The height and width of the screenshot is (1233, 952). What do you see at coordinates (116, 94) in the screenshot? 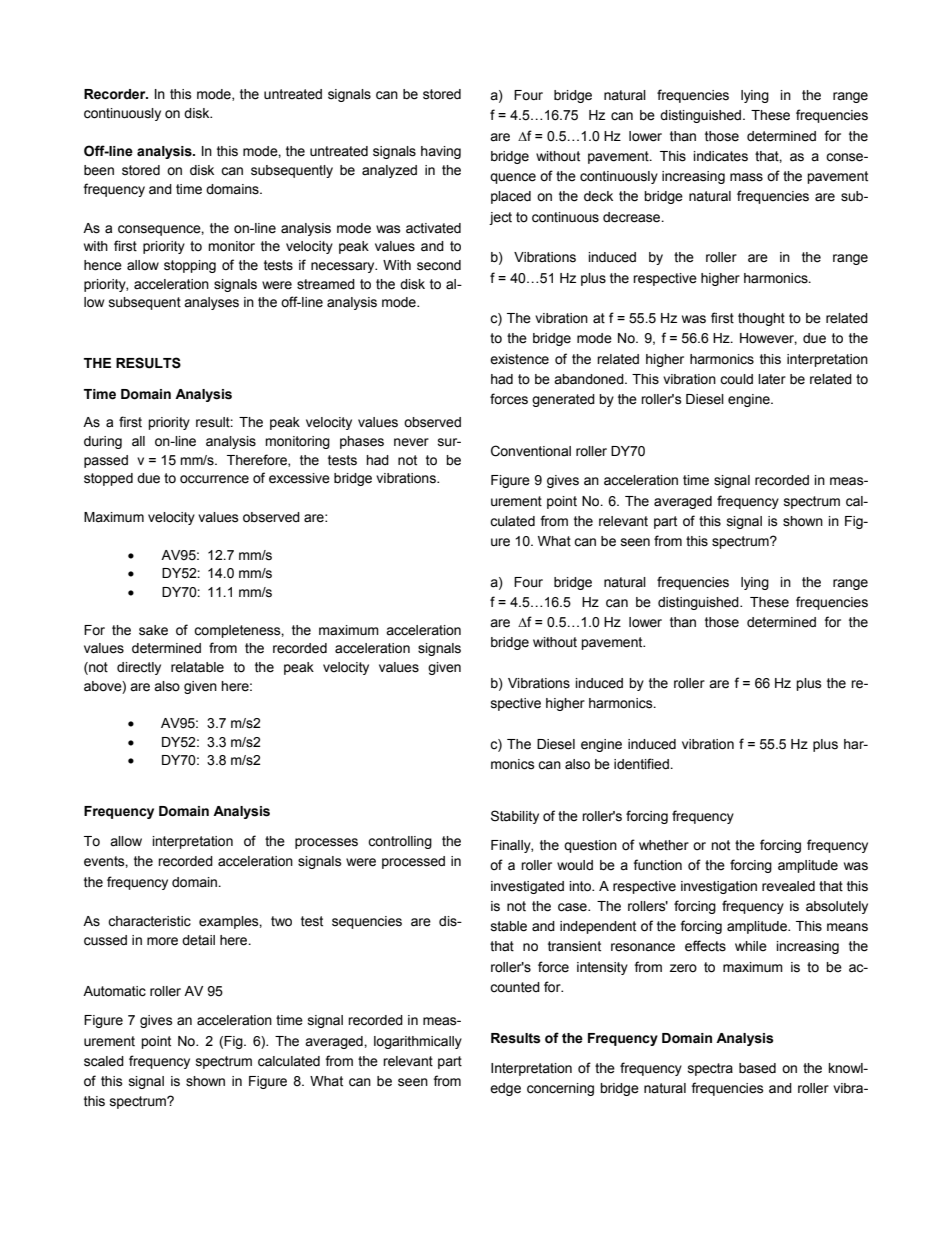
I see `Recorder` at bounding box center [116, 94].
